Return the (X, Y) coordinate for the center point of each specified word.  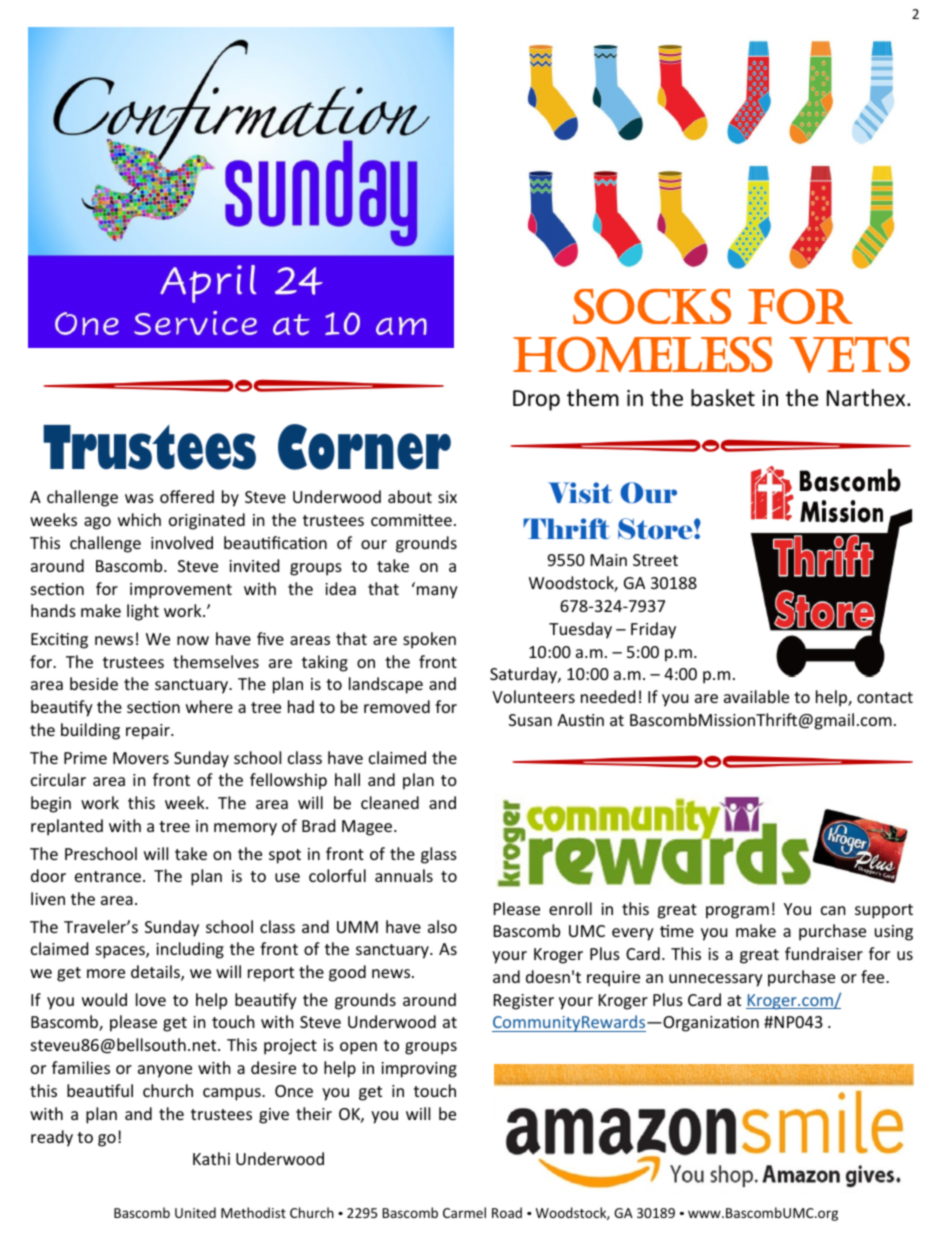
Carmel (464, 1212)
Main (609, 560)
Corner (364, 447)
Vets (850, 355)
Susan (530, 720)
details (156, 973)
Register (524, 1002)
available (756, 696)
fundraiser (824, 953)
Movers (141, 758)
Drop (536, 400)
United (195, 1212)
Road (507, 1212)
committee (411, 520)
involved (182, 542)
